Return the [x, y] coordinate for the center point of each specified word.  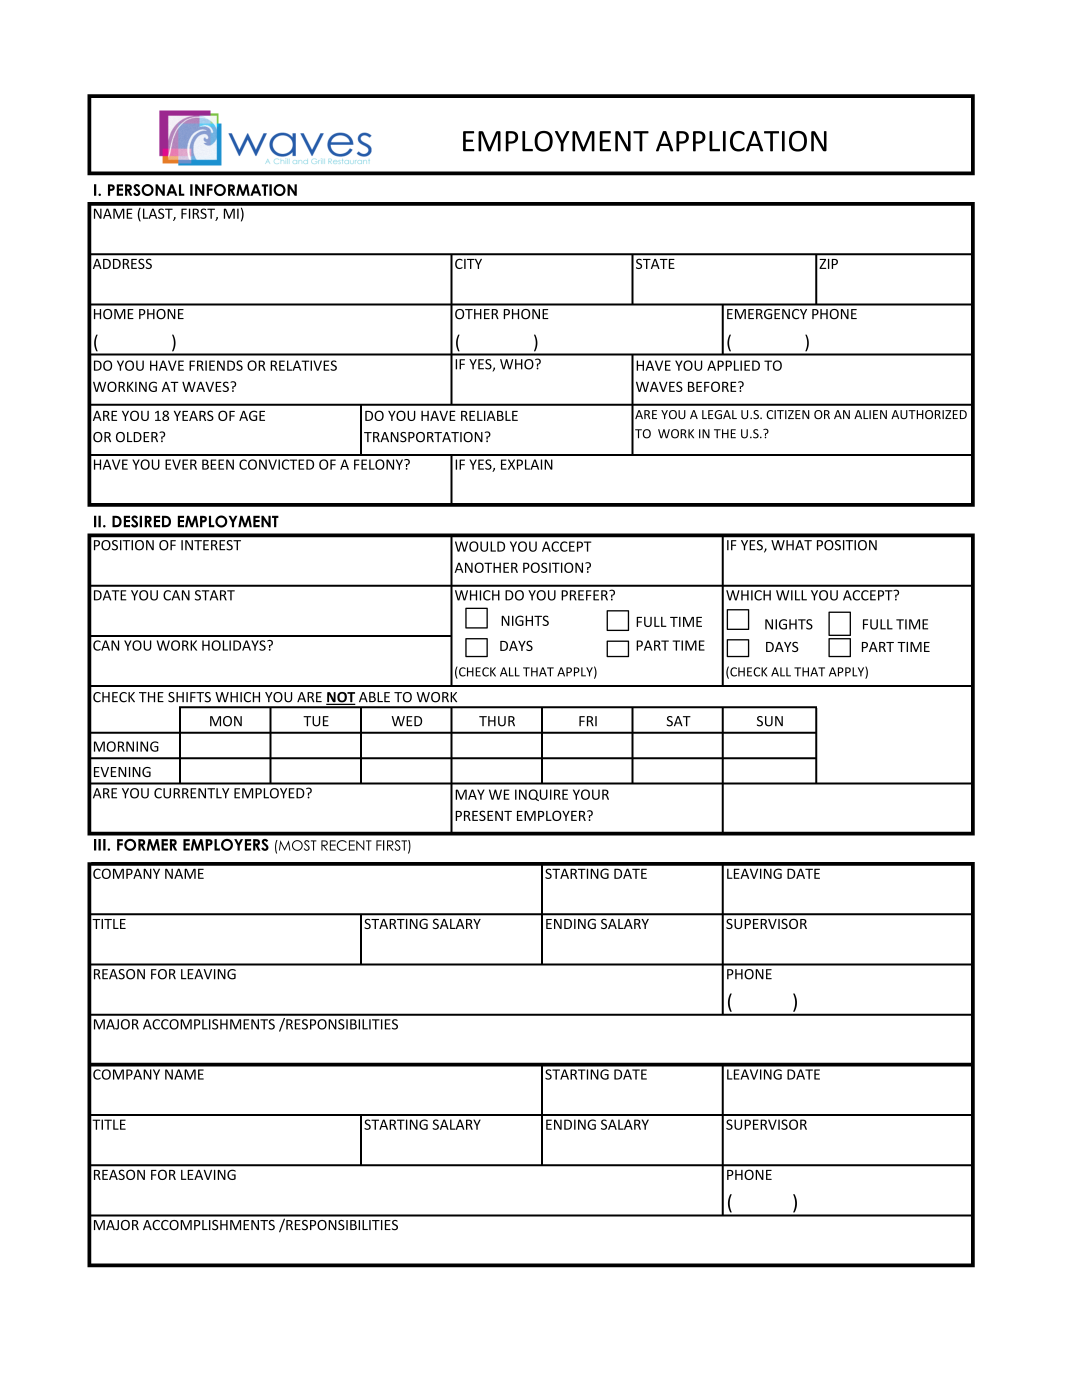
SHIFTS [189, 697]
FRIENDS [216, 365]
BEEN [218, 464]
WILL [791, 595]
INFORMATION [243, 190]
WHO [518, 364]
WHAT [791, 545]
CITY [468, 264]
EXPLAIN [527, 464]
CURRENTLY [191, 793]
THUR [497, 721]
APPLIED [733, 365]
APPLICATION [741, 141]
